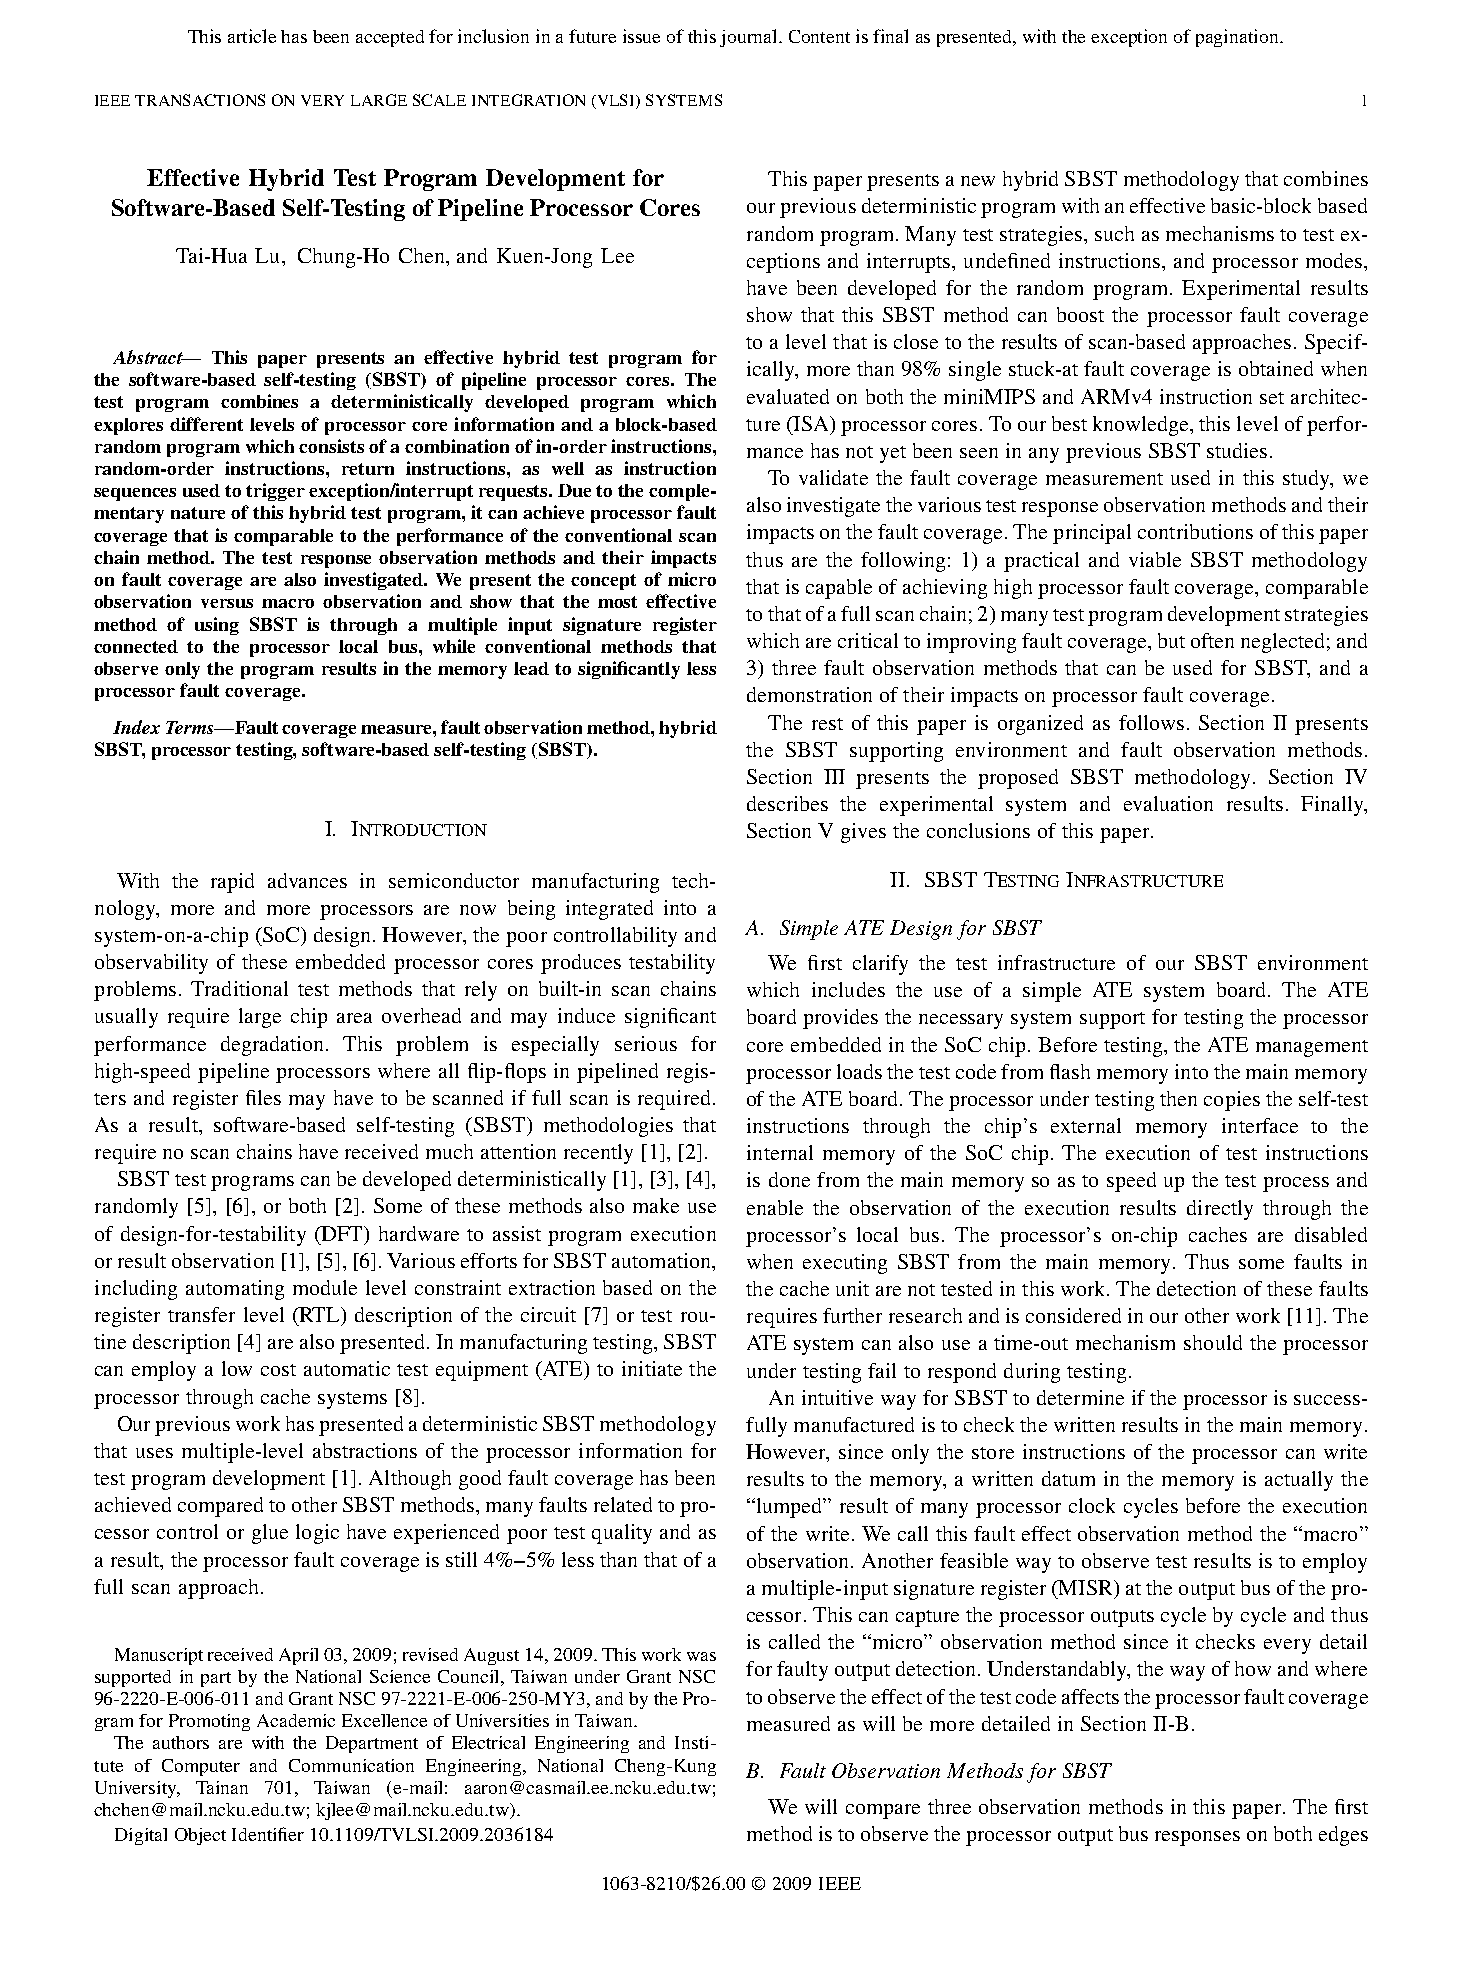 Image resolution: width=1472 pixels, height=1963 pixels. I want to click on trigger, so click(275, 492).
